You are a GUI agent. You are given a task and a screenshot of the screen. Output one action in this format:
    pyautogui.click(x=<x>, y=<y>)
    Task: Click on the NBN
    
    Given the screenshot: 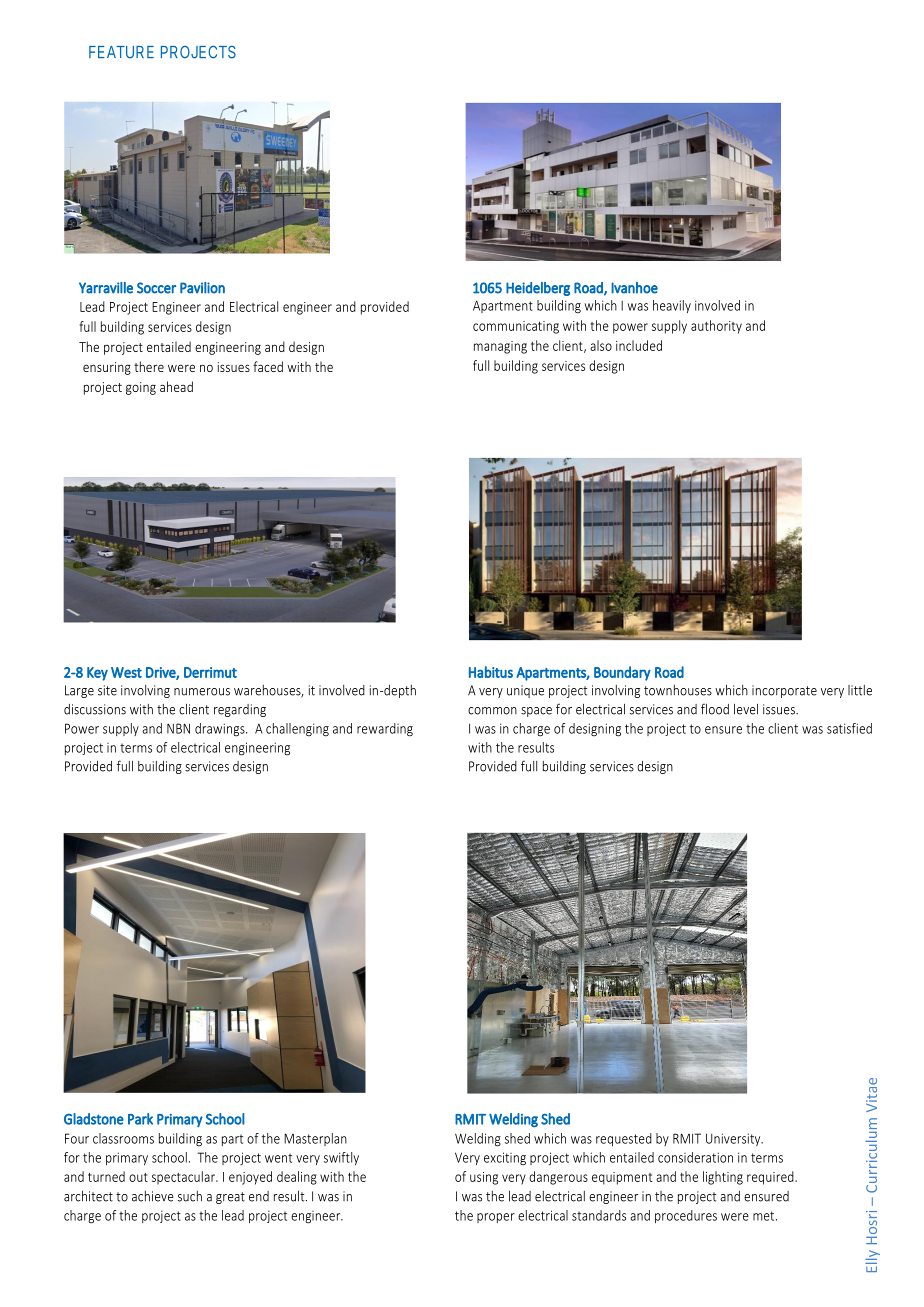 What is the action you would take?
    pyautogui.click(x=178, y=728)
